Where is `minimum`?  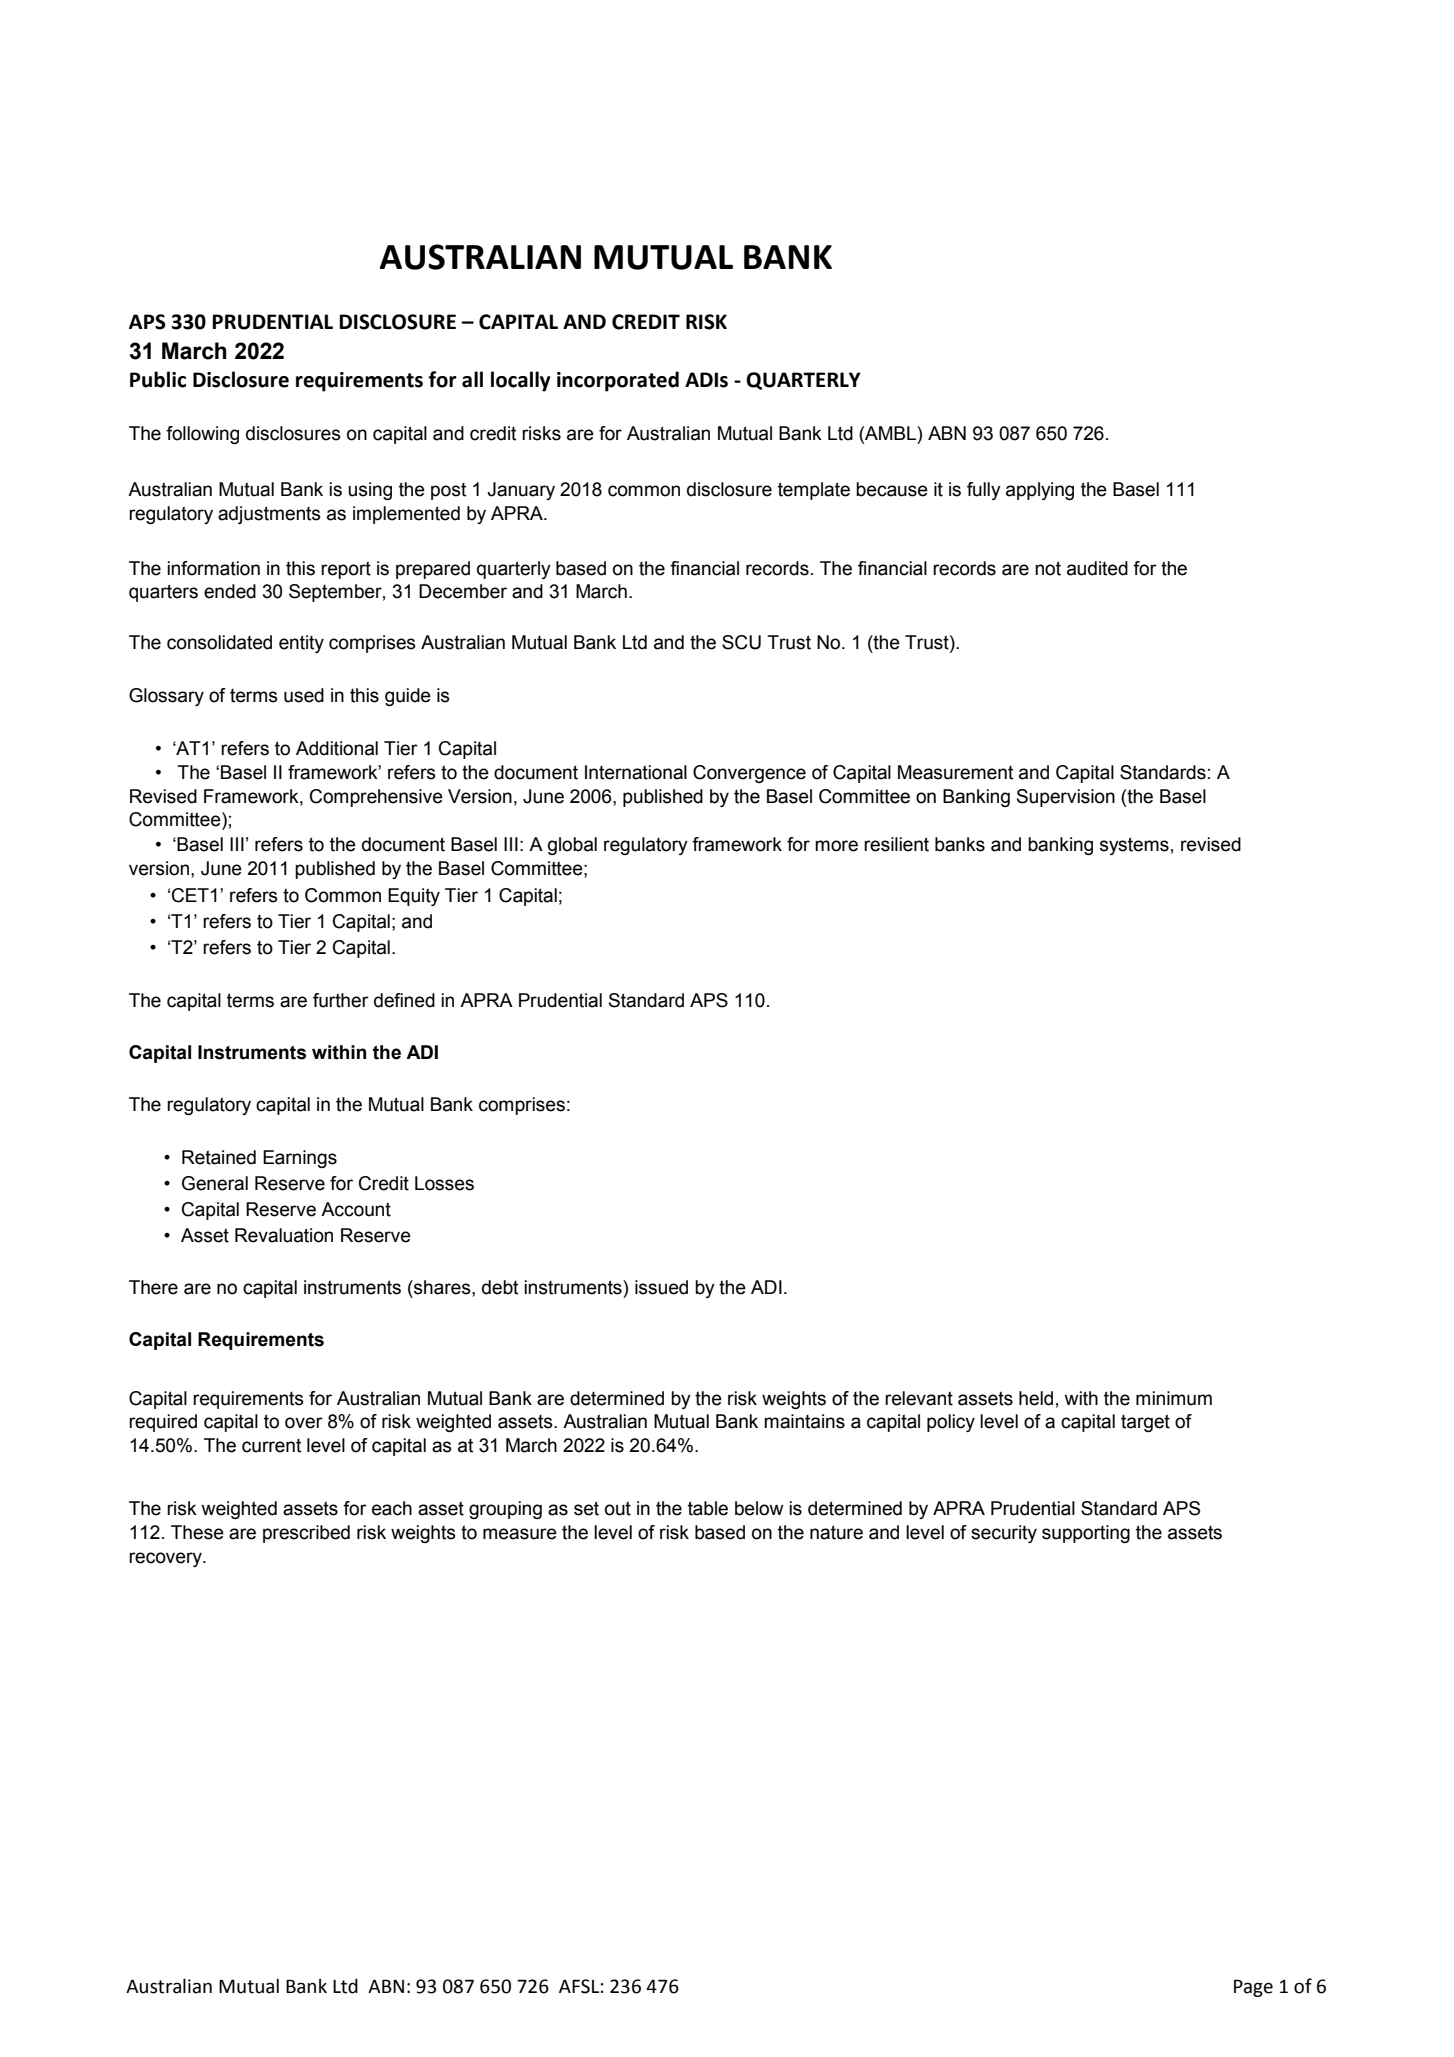 minimum is located at coordinates (1174, 1398).
